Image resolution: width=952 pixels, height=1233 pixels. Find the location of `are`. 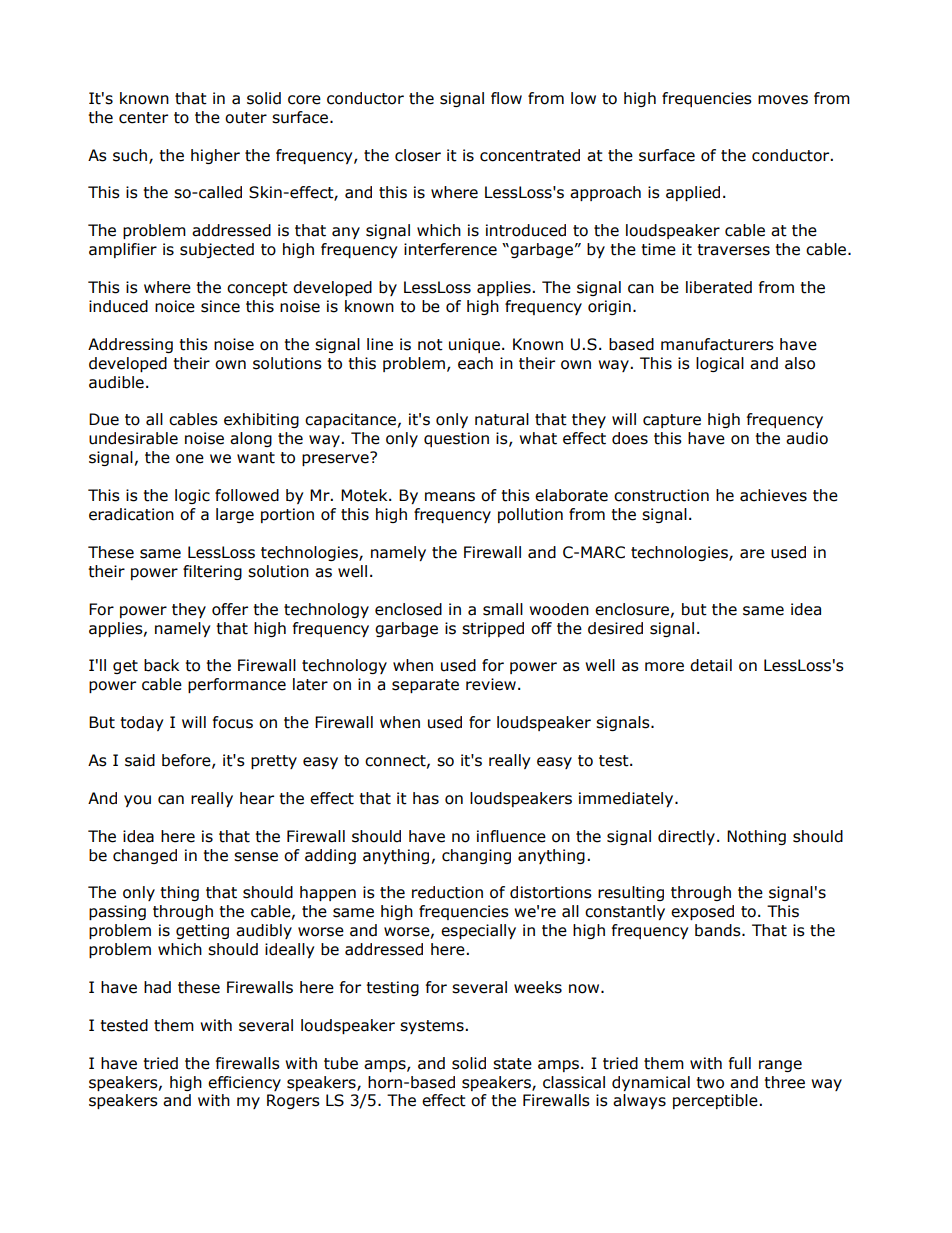

are is located at coordinates (752, 554).
